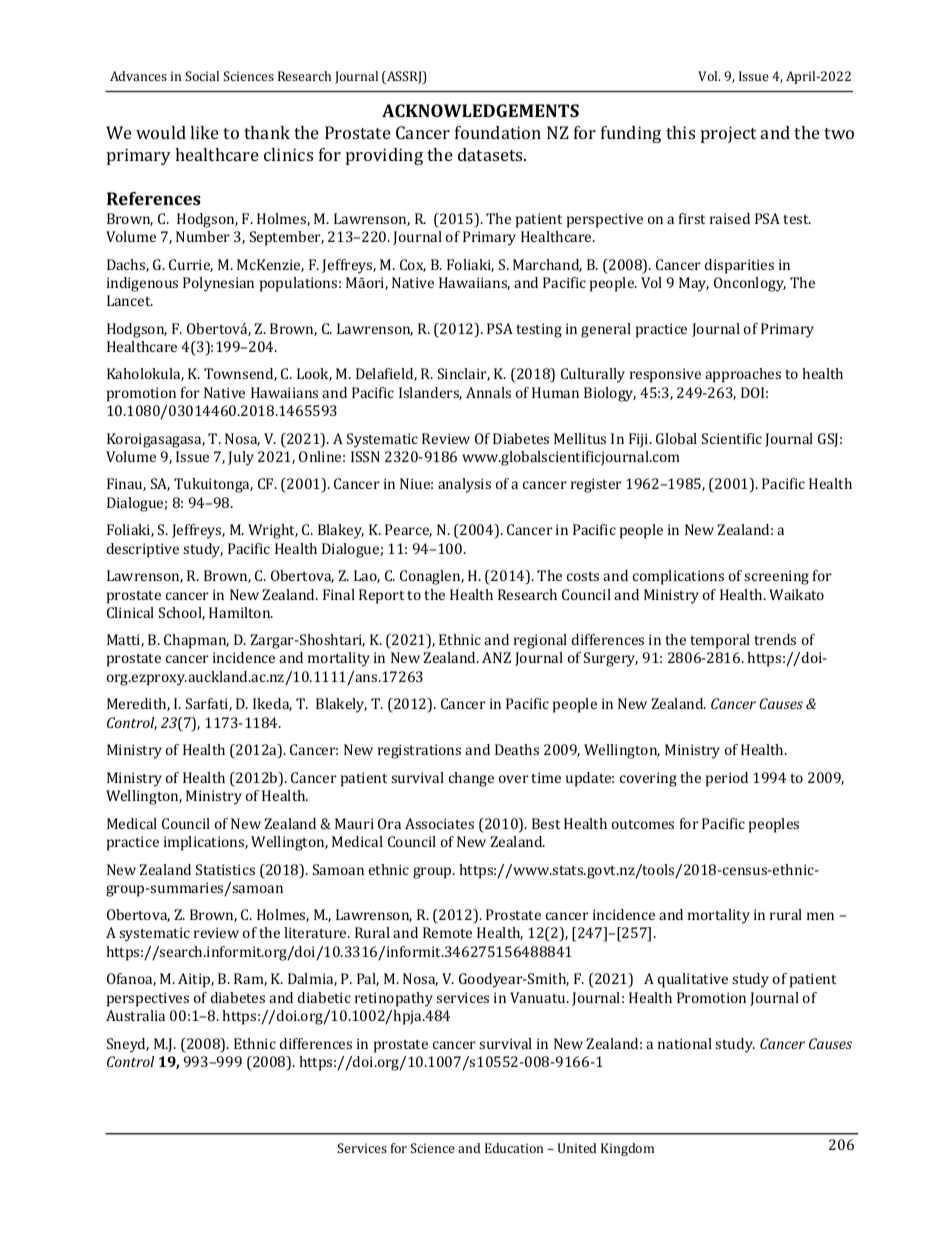 The width and height of the document is (952, 1233). Describe the element at coordinates (776, 577) in the document. I see `screening` at that location.
